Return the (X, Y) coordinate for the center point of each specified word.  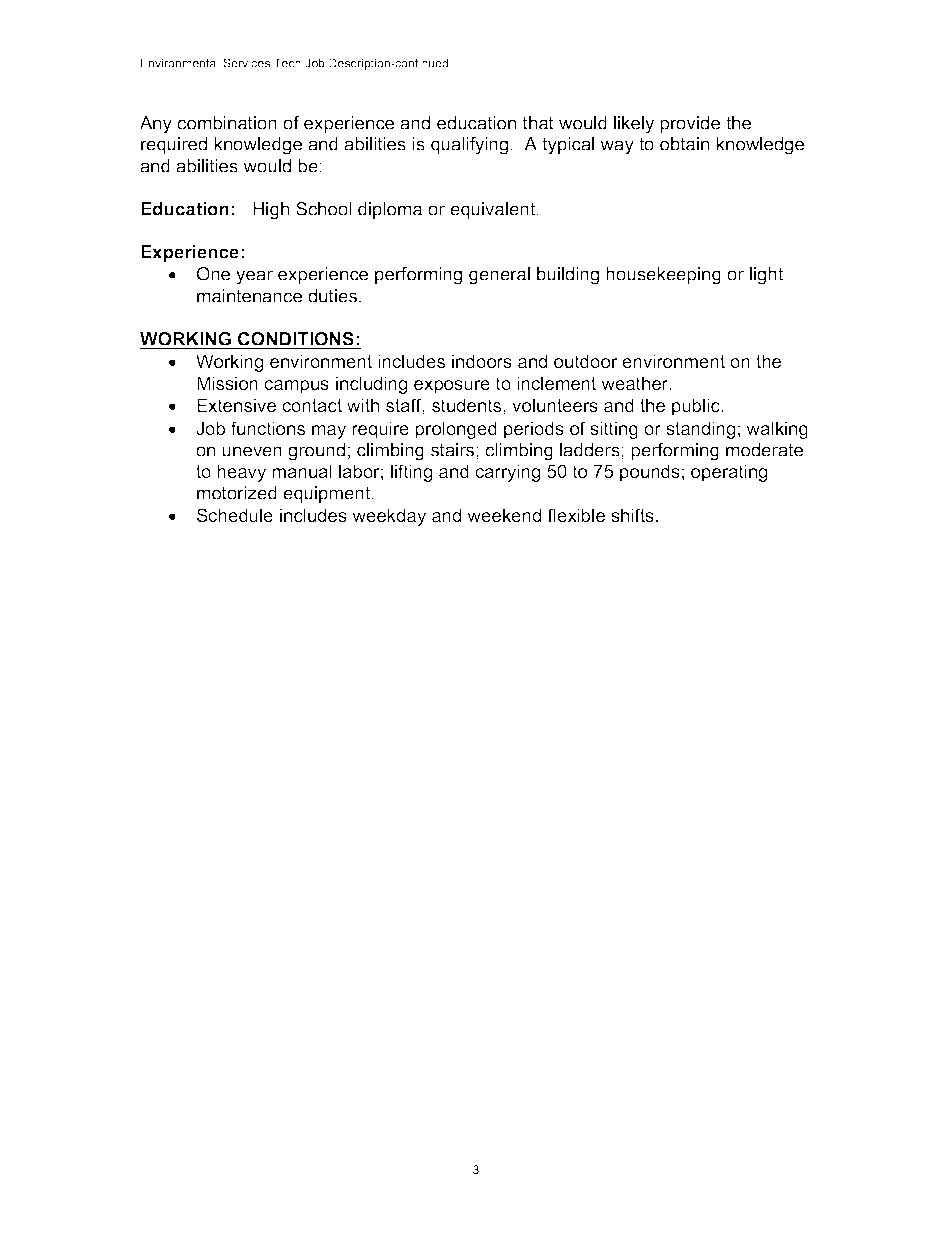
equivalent (494, 210)
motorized (237, 493)
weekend (504, 515)
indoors (482, 361)
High (271, 211)
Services (246, 63)
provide (690, 124)
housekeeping (663, 276)
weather (636, 383)
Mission (227, 383)
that (538, 123)
